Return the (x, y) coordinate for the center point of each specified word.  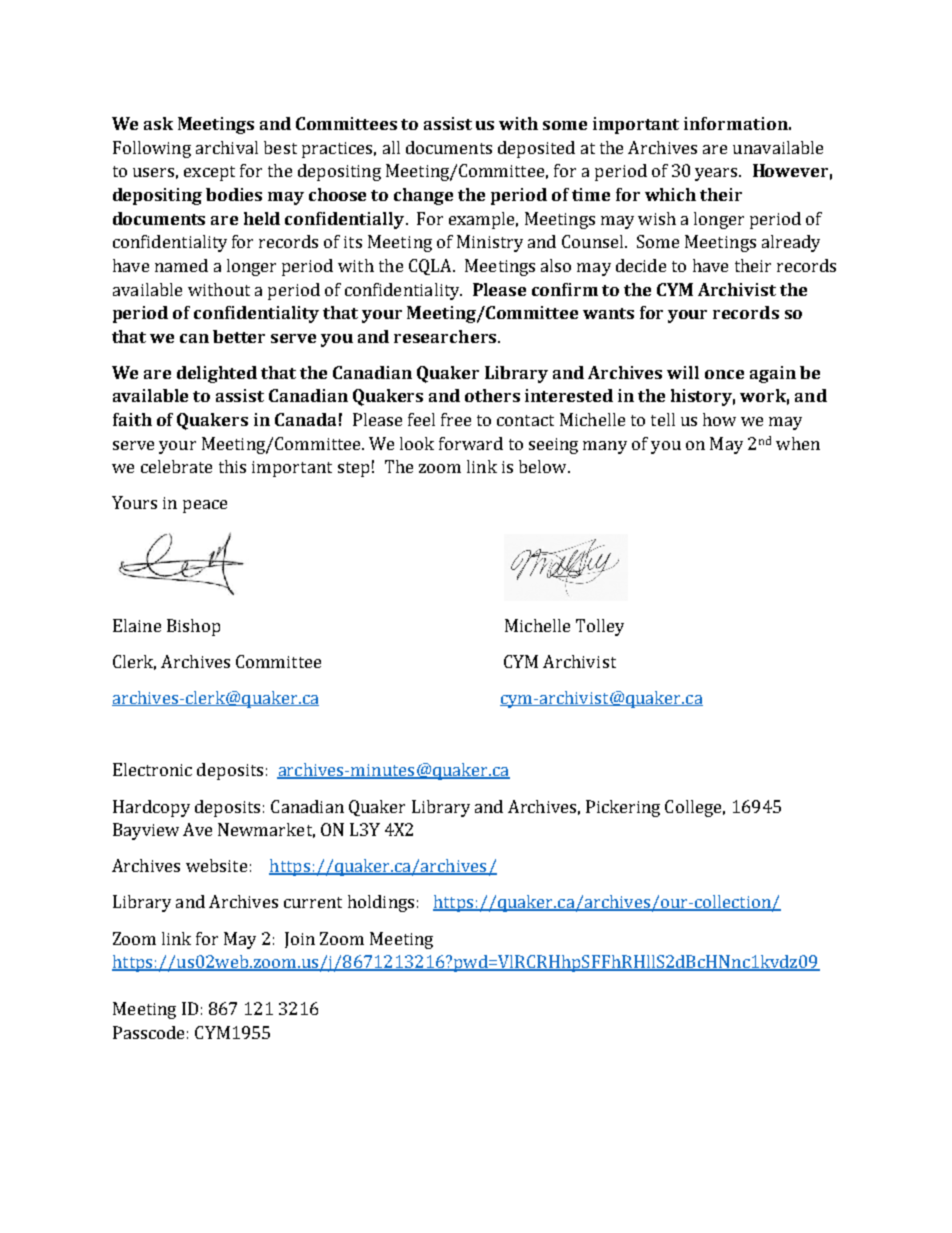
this (232, 466)
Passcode (148, 1032)
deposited (536, 149)
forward (471, 443)
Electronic (152, 769)
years (717, 174)
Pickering (623, 808)
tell (663, 419)
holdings (381, 903)
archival (227, 147)
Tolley (600, 627)
